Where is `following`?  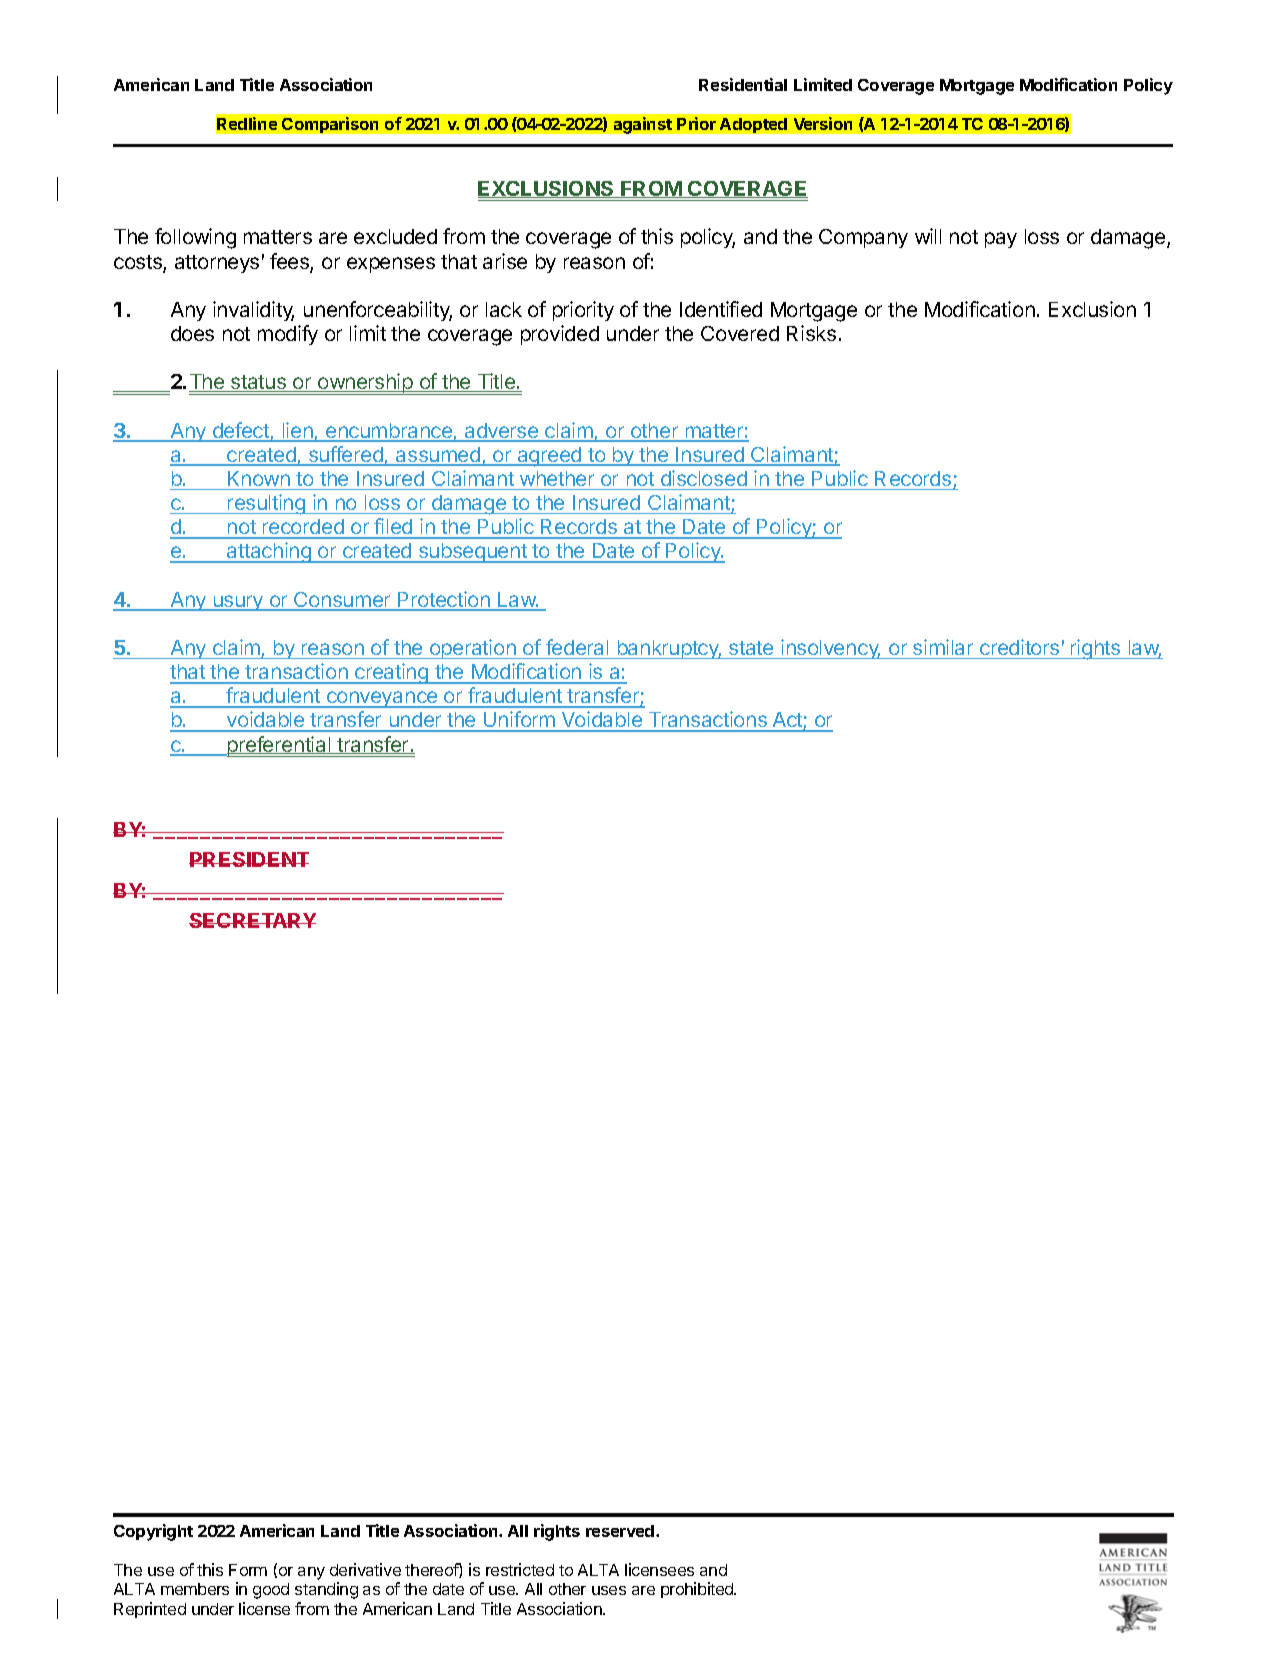
following is located at coordinates (195, 238).
